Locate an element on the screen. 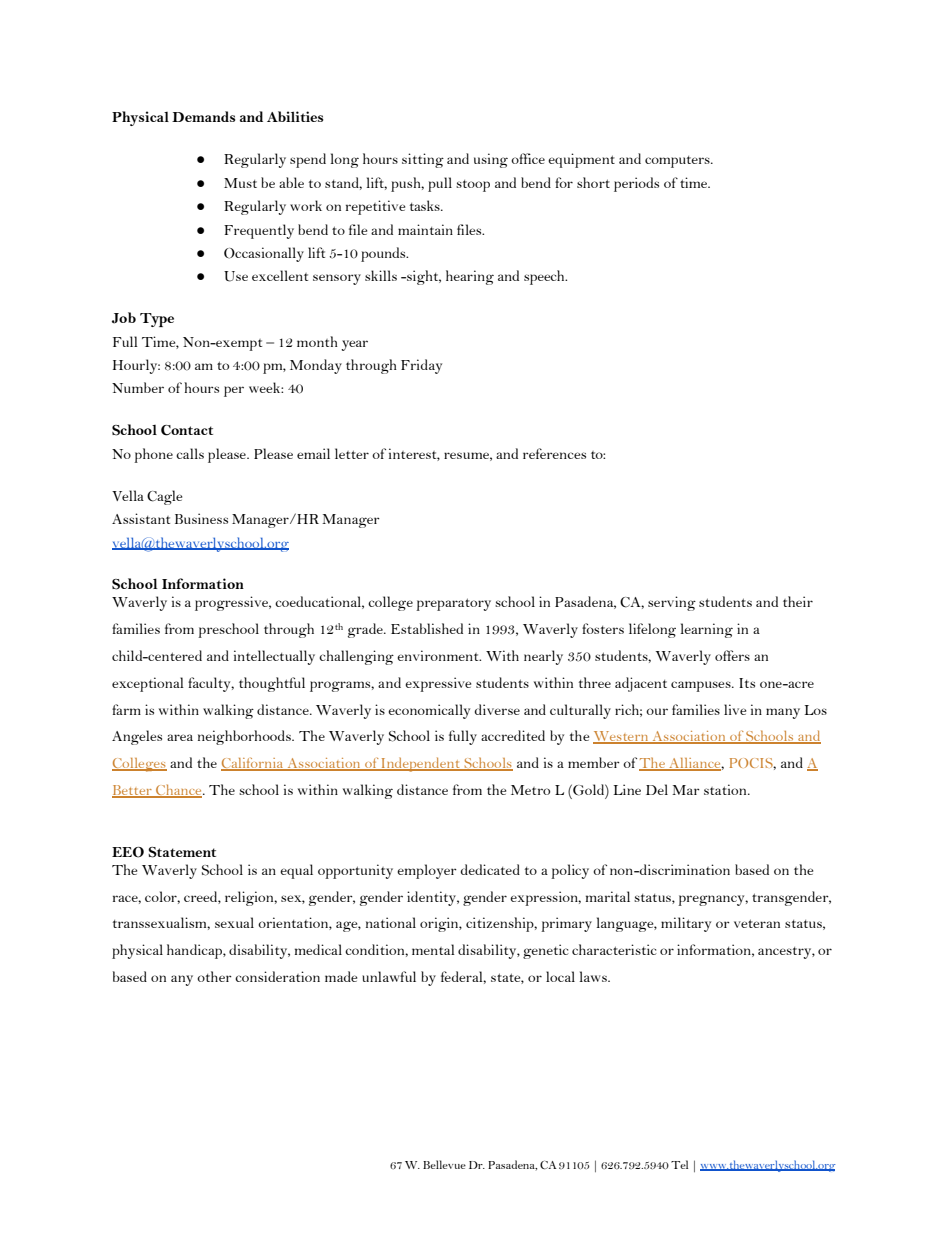 The height and width of the screenshot is (1233, 952). Demands is located at coordinates (203, 116).
